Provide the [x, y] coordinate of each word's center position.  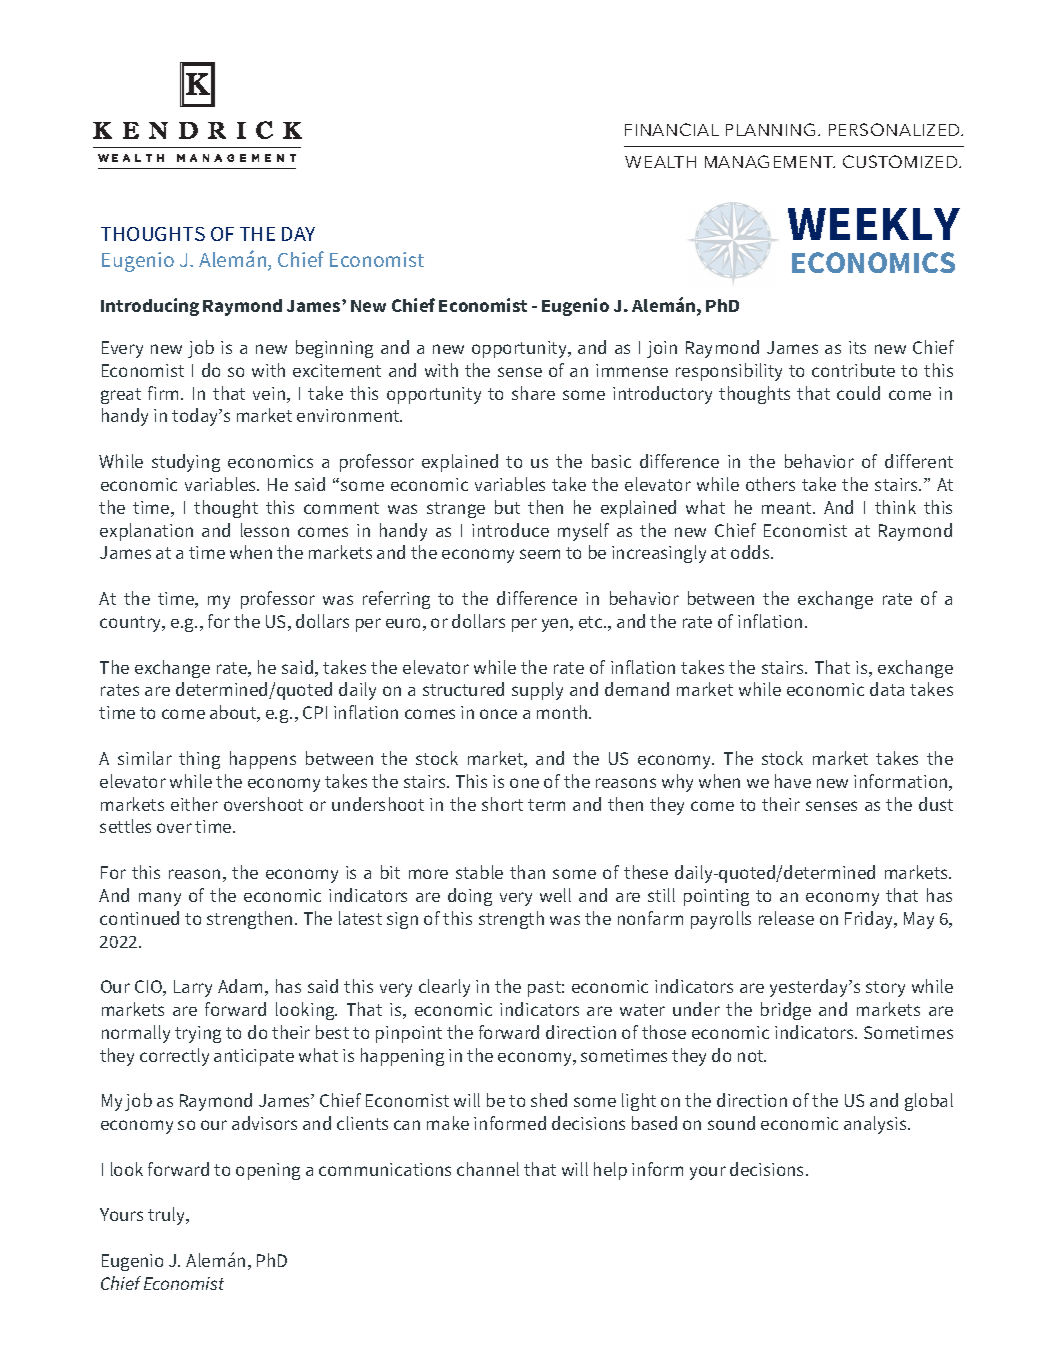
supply [537, 691]
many [160, 899]
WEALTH [660, 162]
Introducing [150, 307]
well [555, 895]
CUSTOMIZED [901, 161]
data [887, 689]
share [533, 393]
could [858, 393]
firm [165, 393]
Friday [870, 920]
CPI [315, 712]
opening [268, 1171]
